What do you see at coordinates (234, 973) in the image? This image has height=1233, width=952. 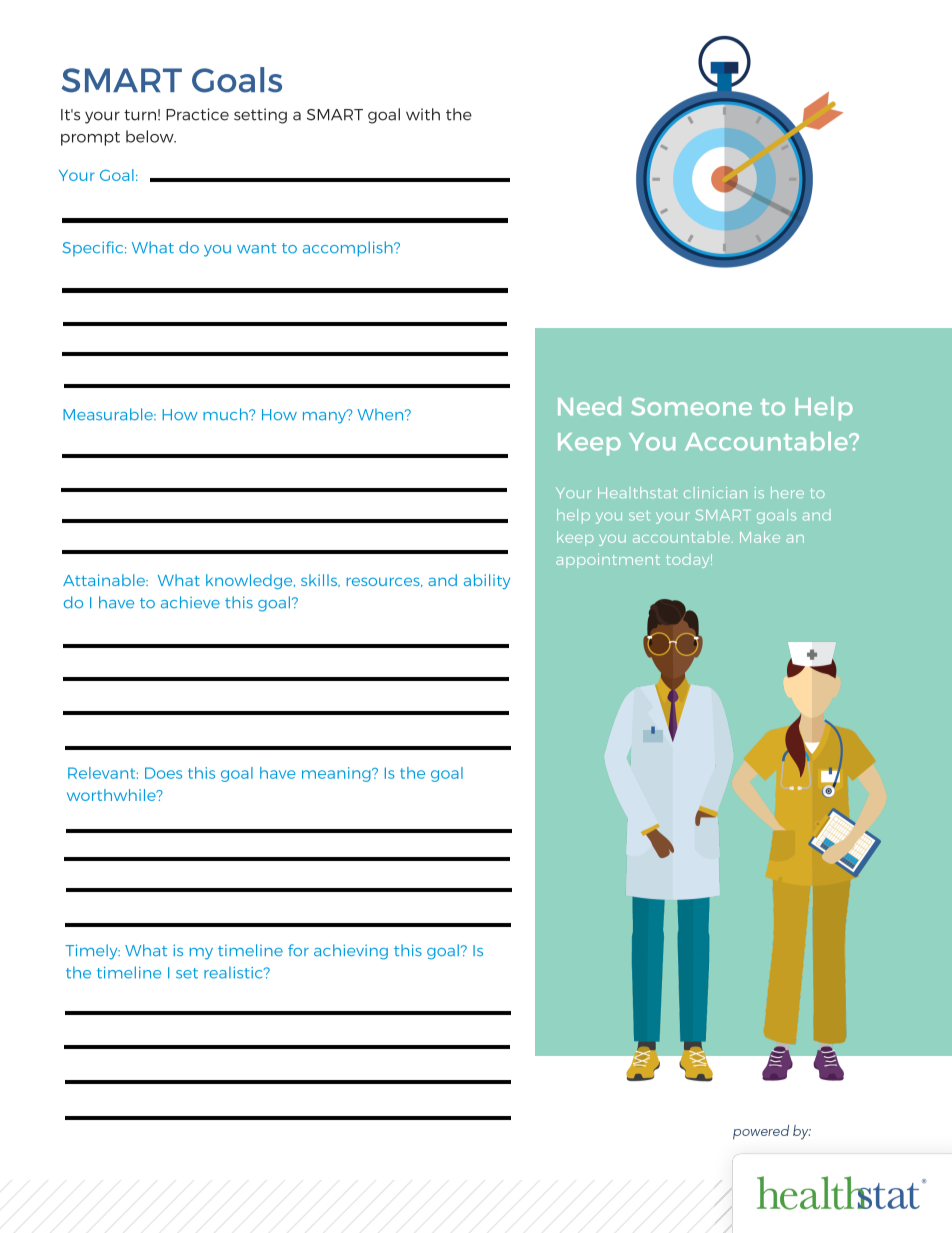 I see `realistic` at bounding box center [234, 973].
